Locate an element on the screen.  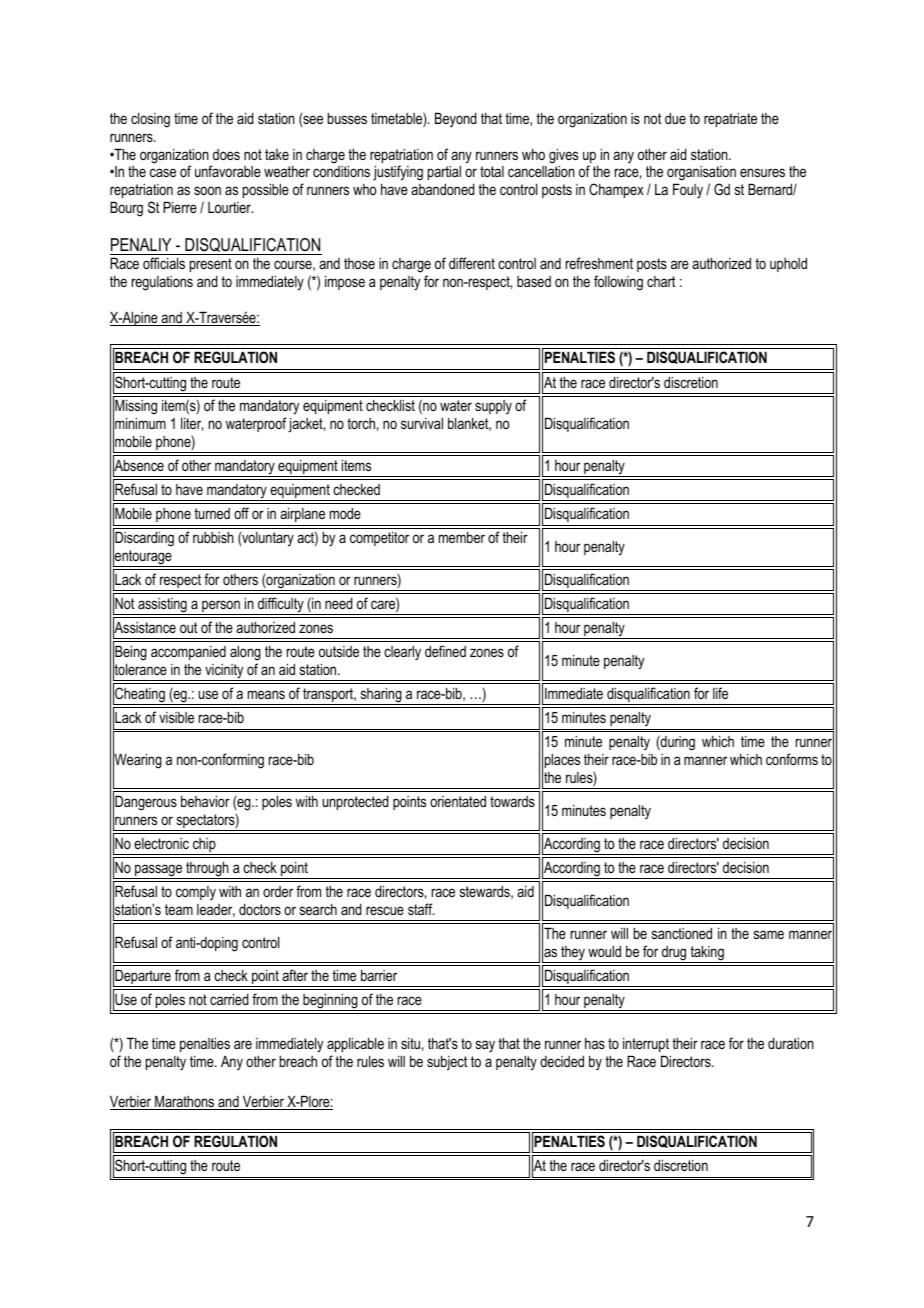
organisation is located at coordinates (701, 175).
